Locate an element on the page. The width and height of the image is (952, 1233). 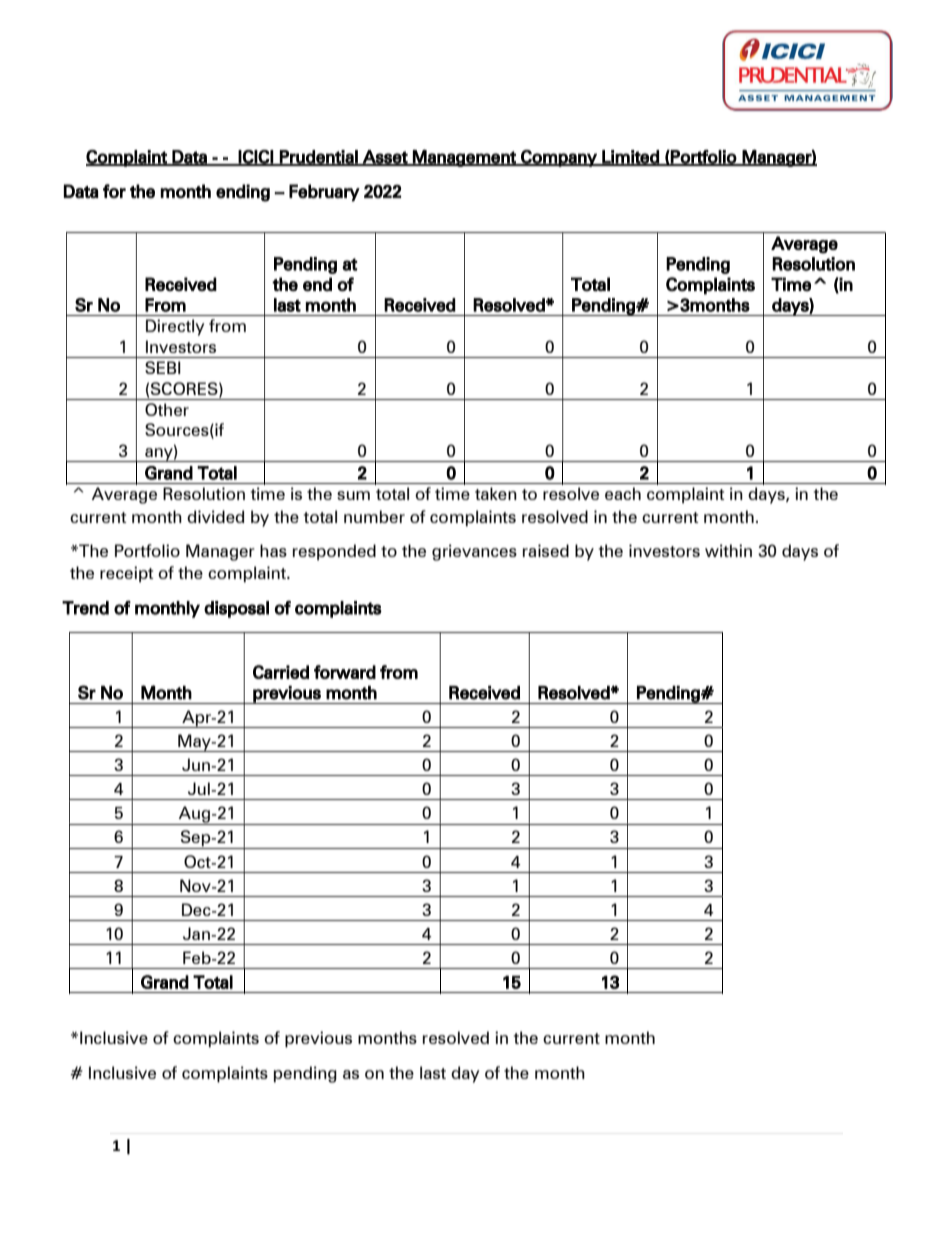
Asset is located at coordinates (385, 158).
